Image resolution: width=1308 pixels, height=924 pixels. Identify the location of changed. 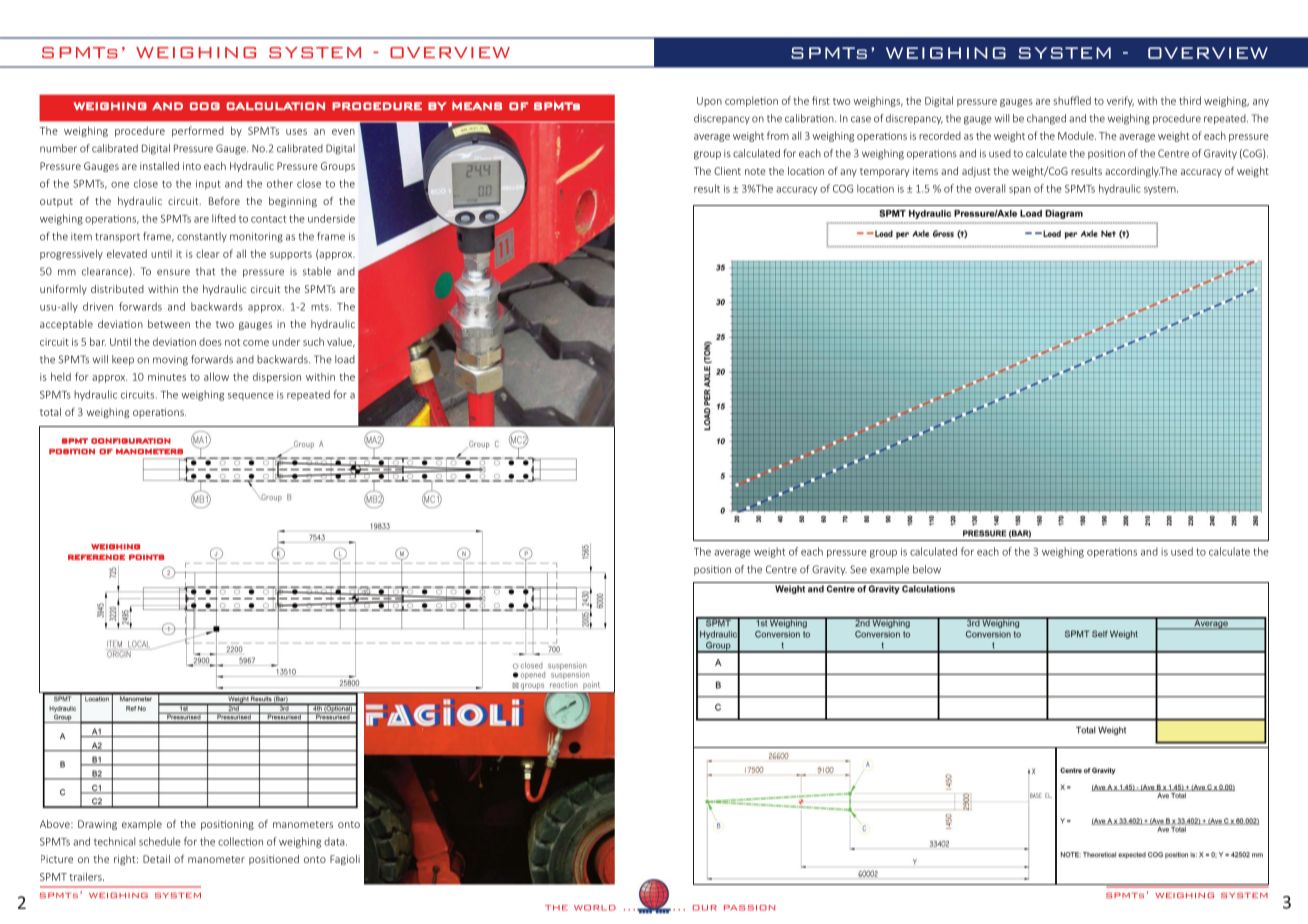
(1046, 119).
